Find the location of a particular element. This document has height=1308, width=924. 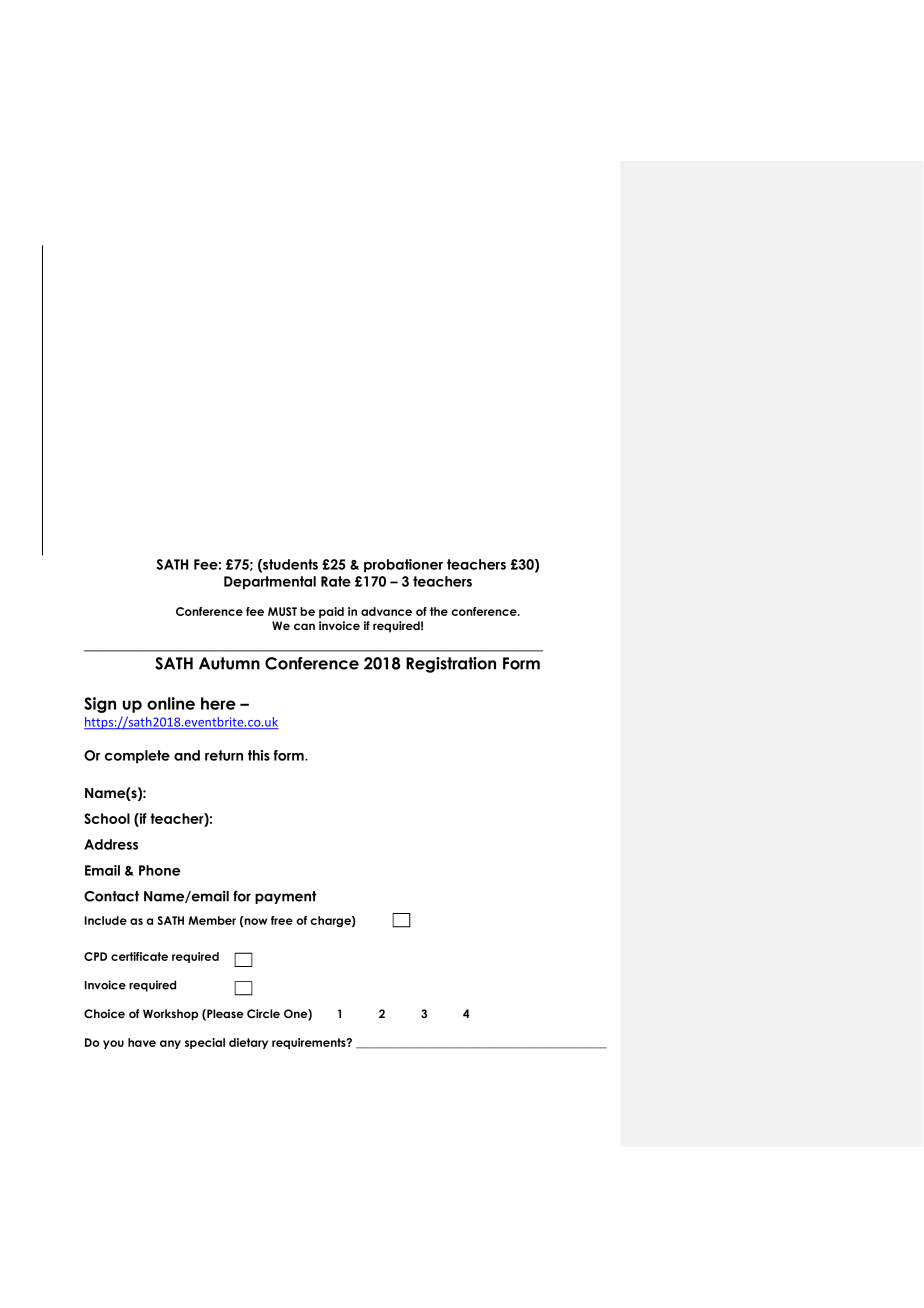

Member is located at coordinates (212, 920).
